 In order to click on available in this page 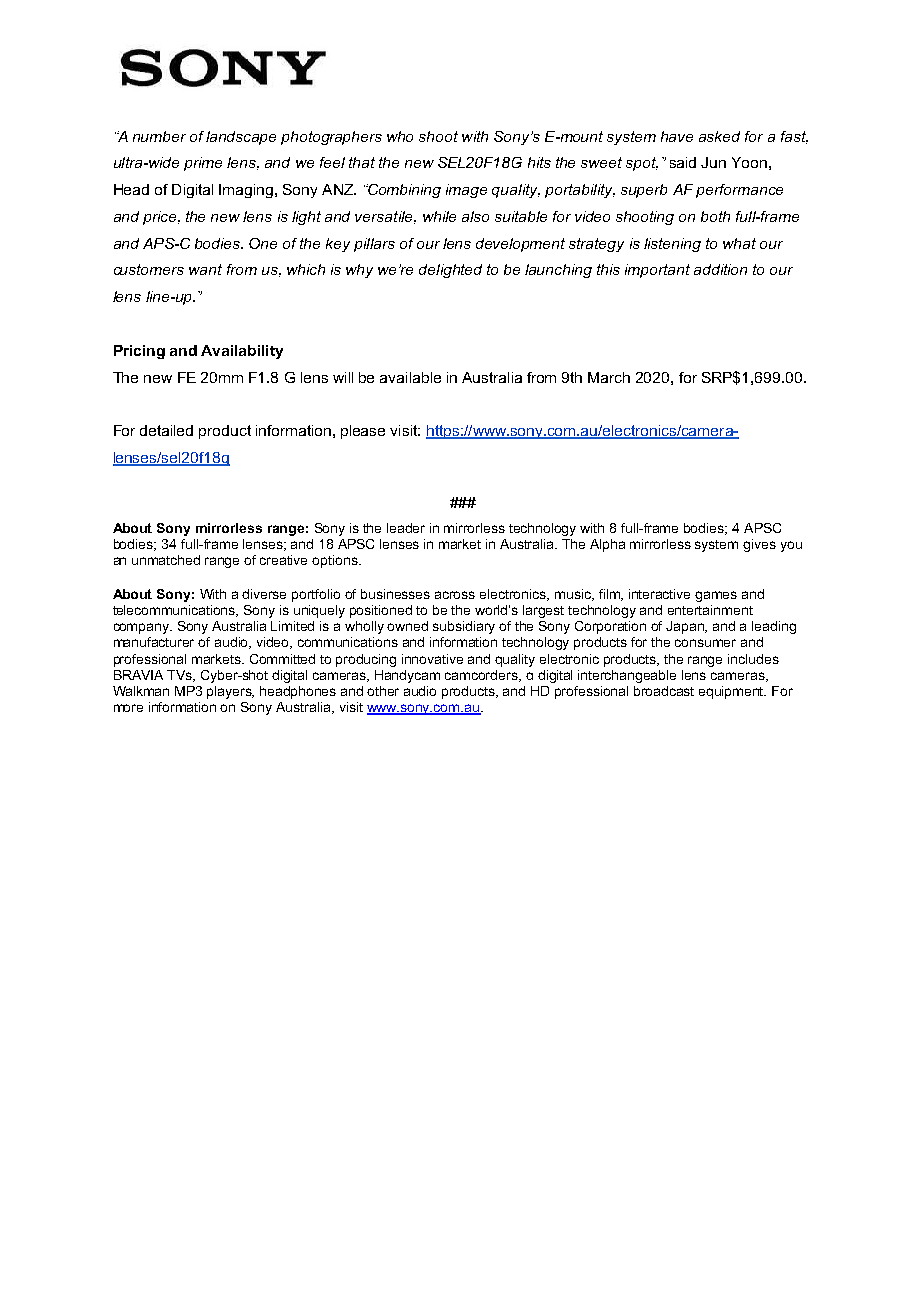, I will do `click(410, 377)`.
